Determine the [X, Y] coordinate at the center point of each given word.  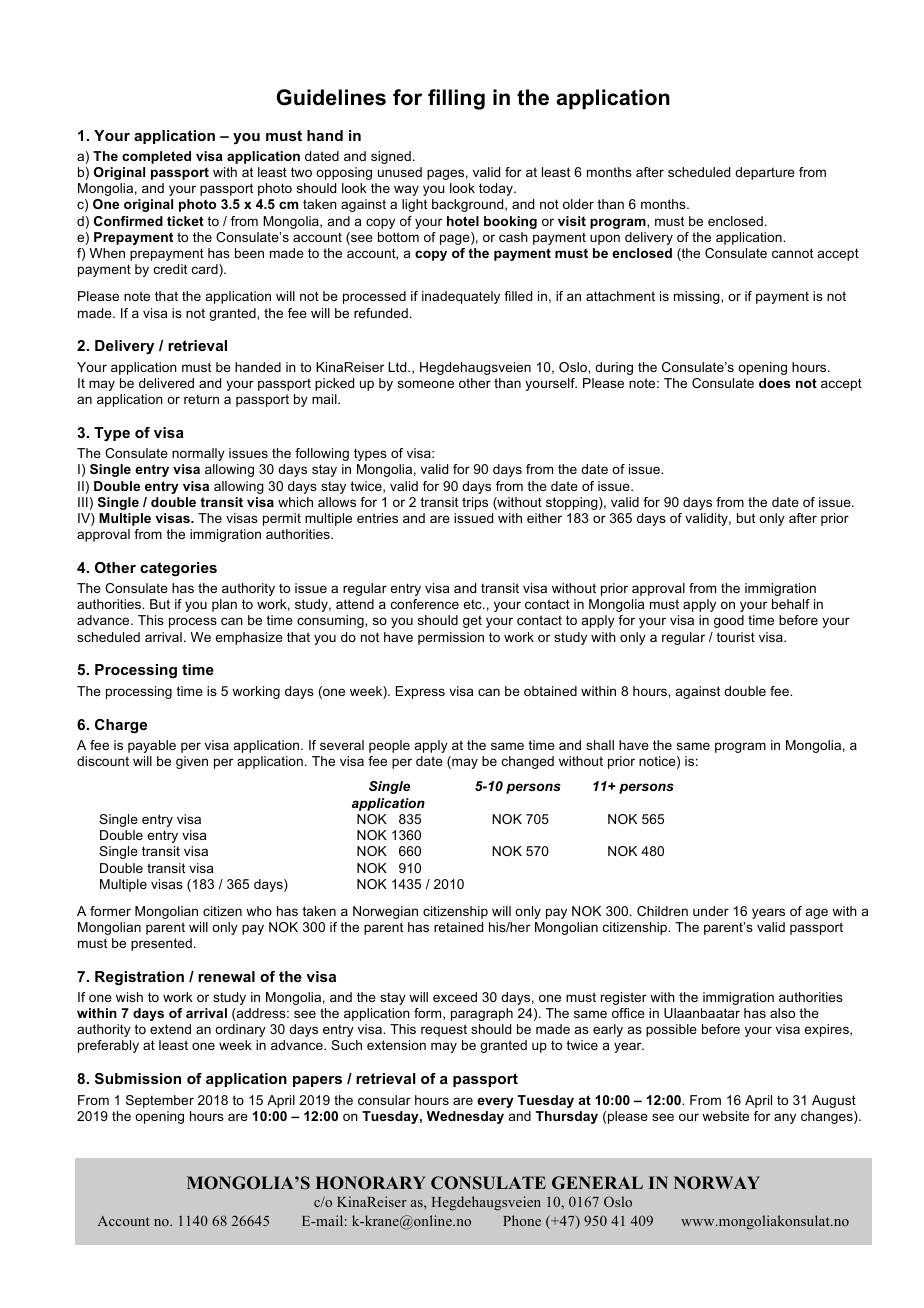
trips [475, 503]
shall [600, 745]
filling [456, 99]
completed [156, 157]
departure [765, 173]
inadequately [461, 297]
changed [528, 762]
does [774, 383]
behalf [791, 604]
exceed [455, 997]
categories [178, 569]
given [192, 762]
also [782, 1013]
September [160, 1101]
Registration [139, 978]
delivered [166, 383]
